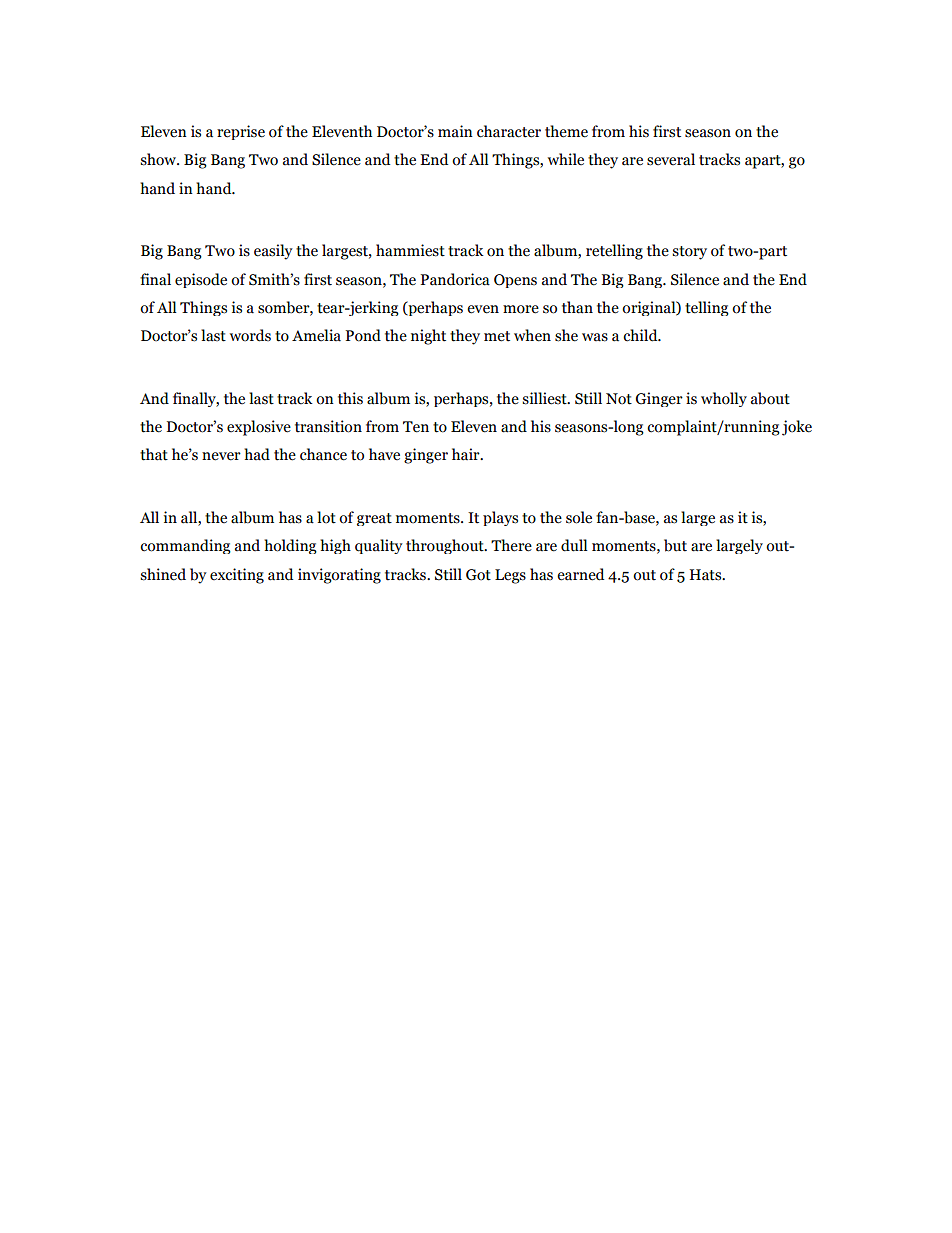 This image has height=1233, width=952. Describe the element at coordinates (237, 576) in the image. I see `exciting` at that location.
